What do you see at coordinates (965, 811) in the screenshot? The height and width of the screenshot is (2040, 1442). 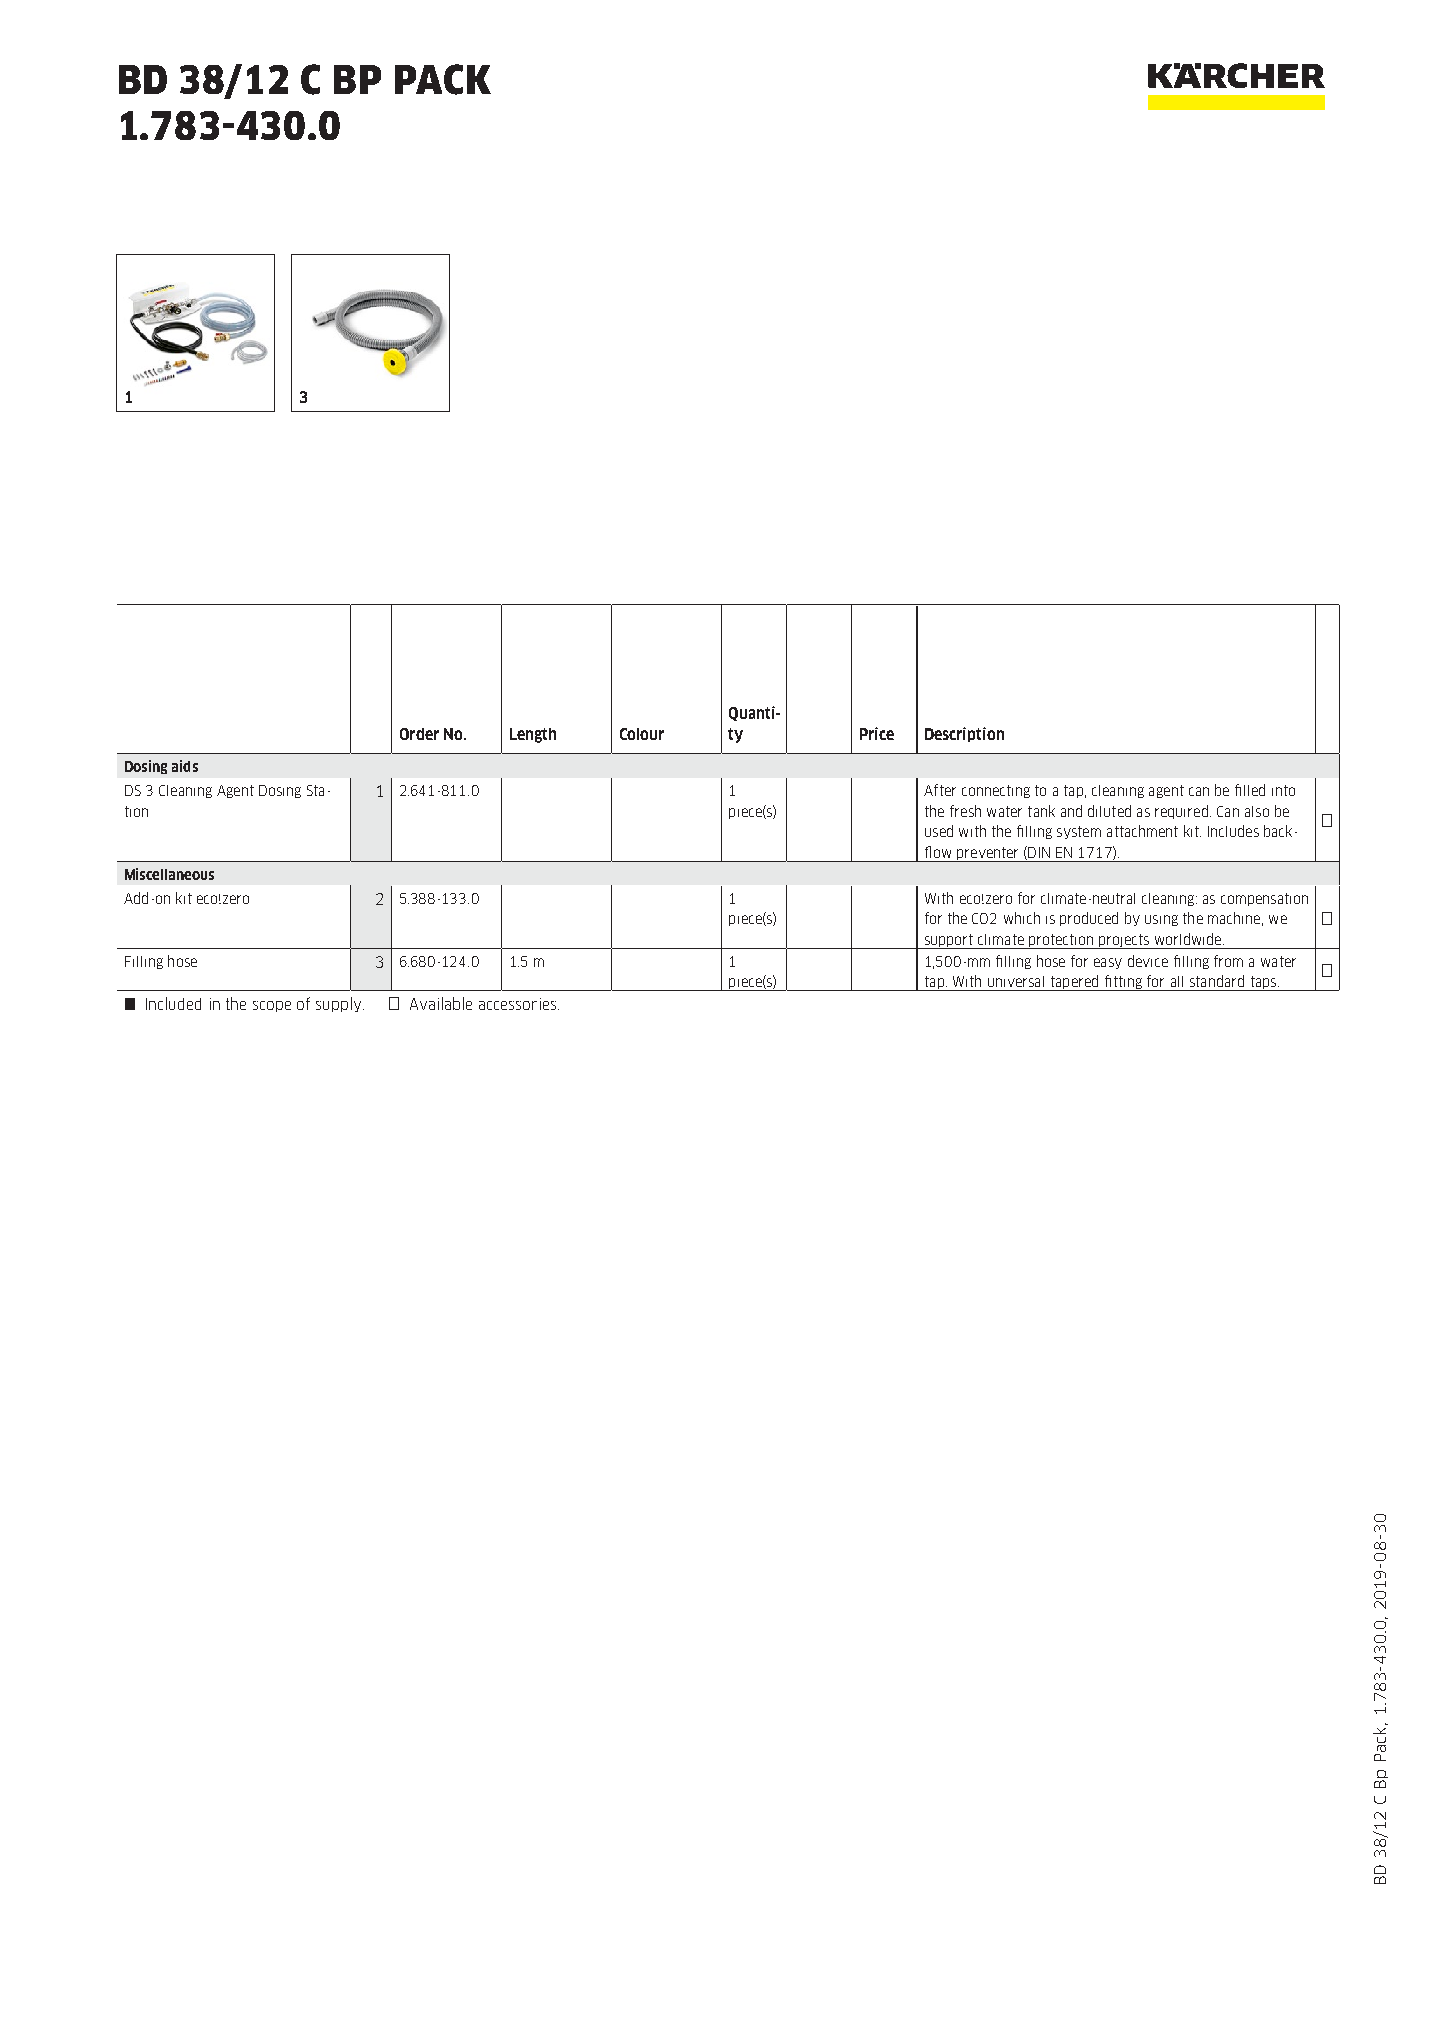 I see `fresh` at bounding box center [965, 811].
